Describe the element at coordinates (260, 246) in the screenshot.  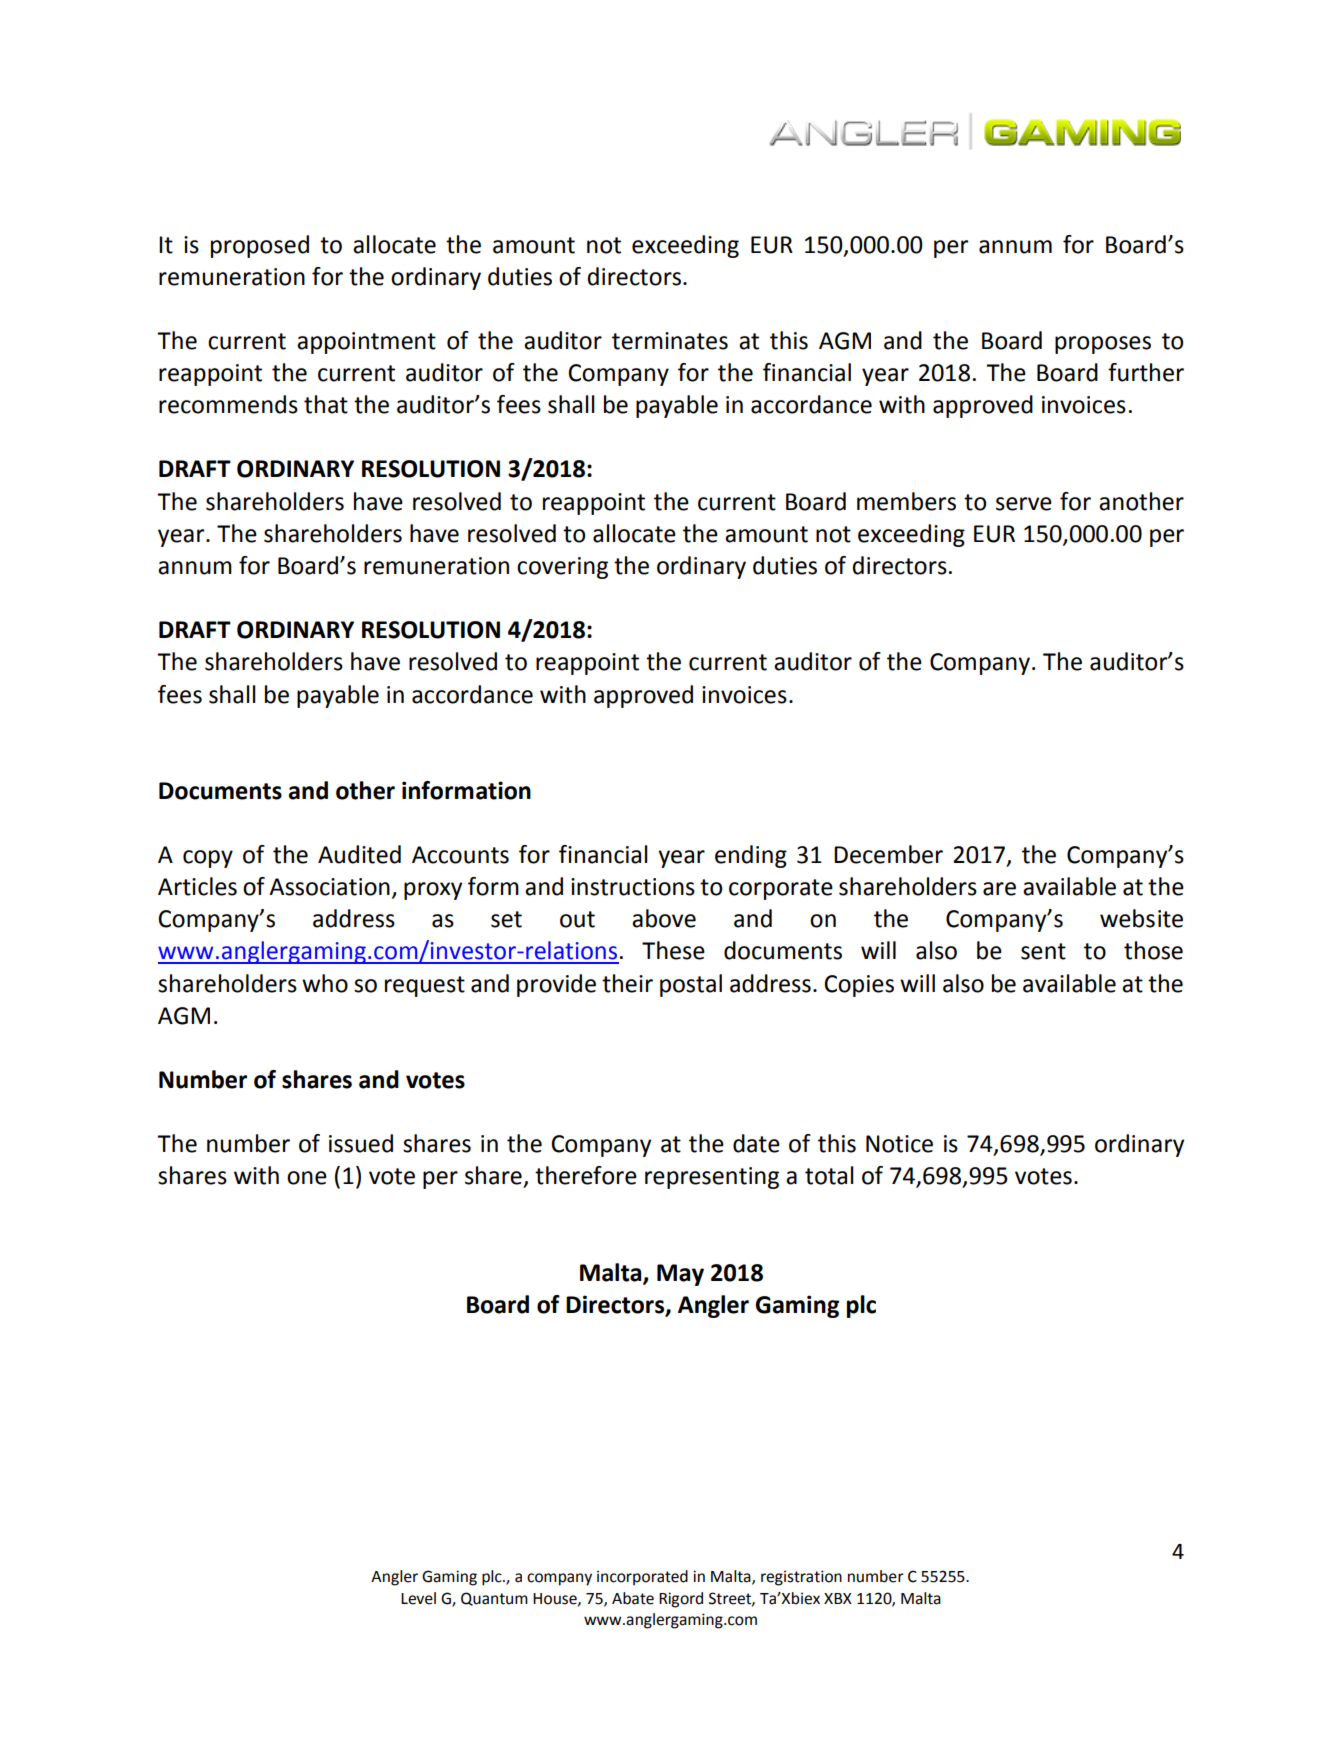
I see `proposed` at that location.
